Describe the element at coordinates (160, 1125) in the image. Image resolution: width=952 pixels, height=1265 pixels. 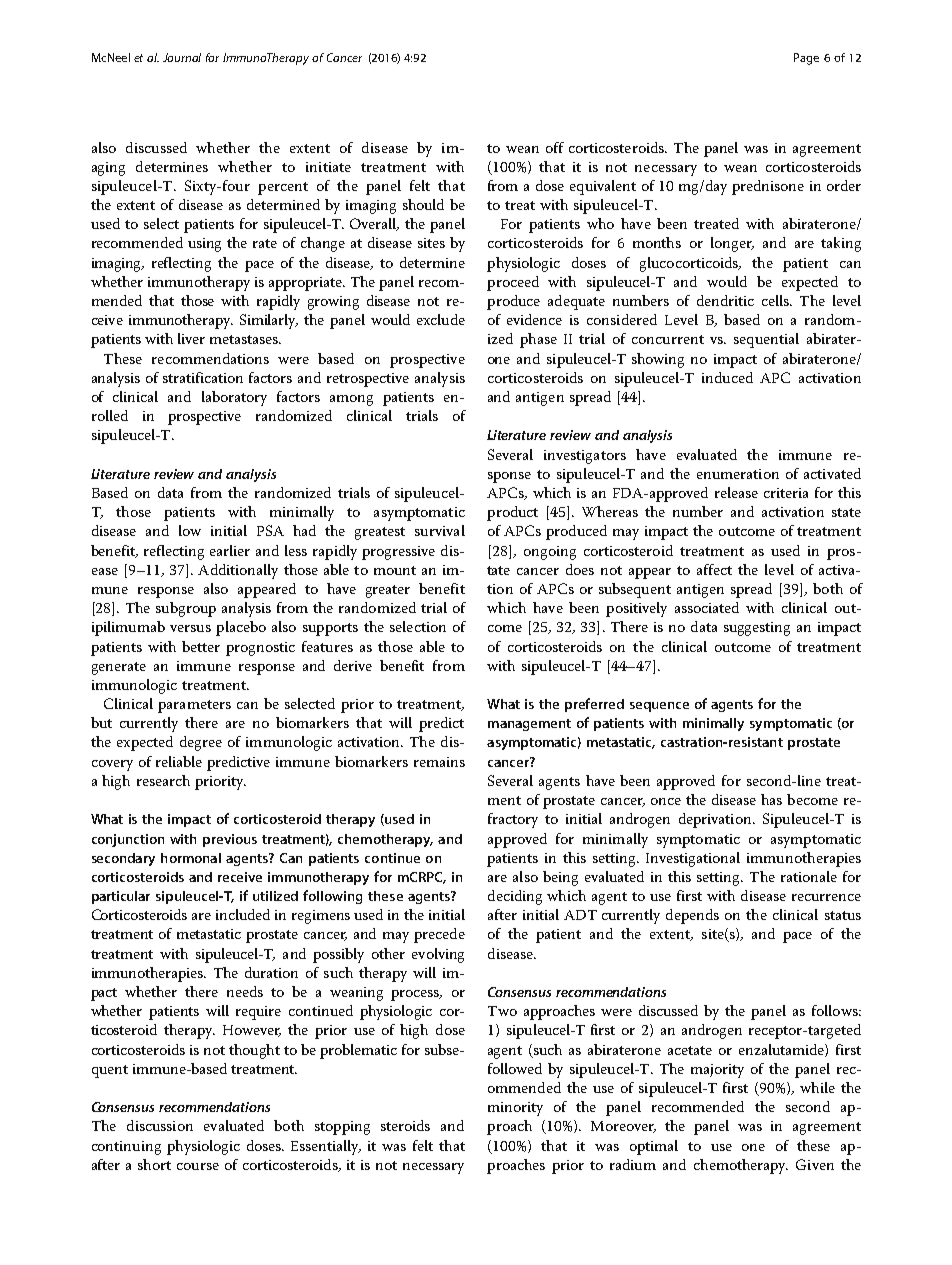
I see `discussion` at that location.
